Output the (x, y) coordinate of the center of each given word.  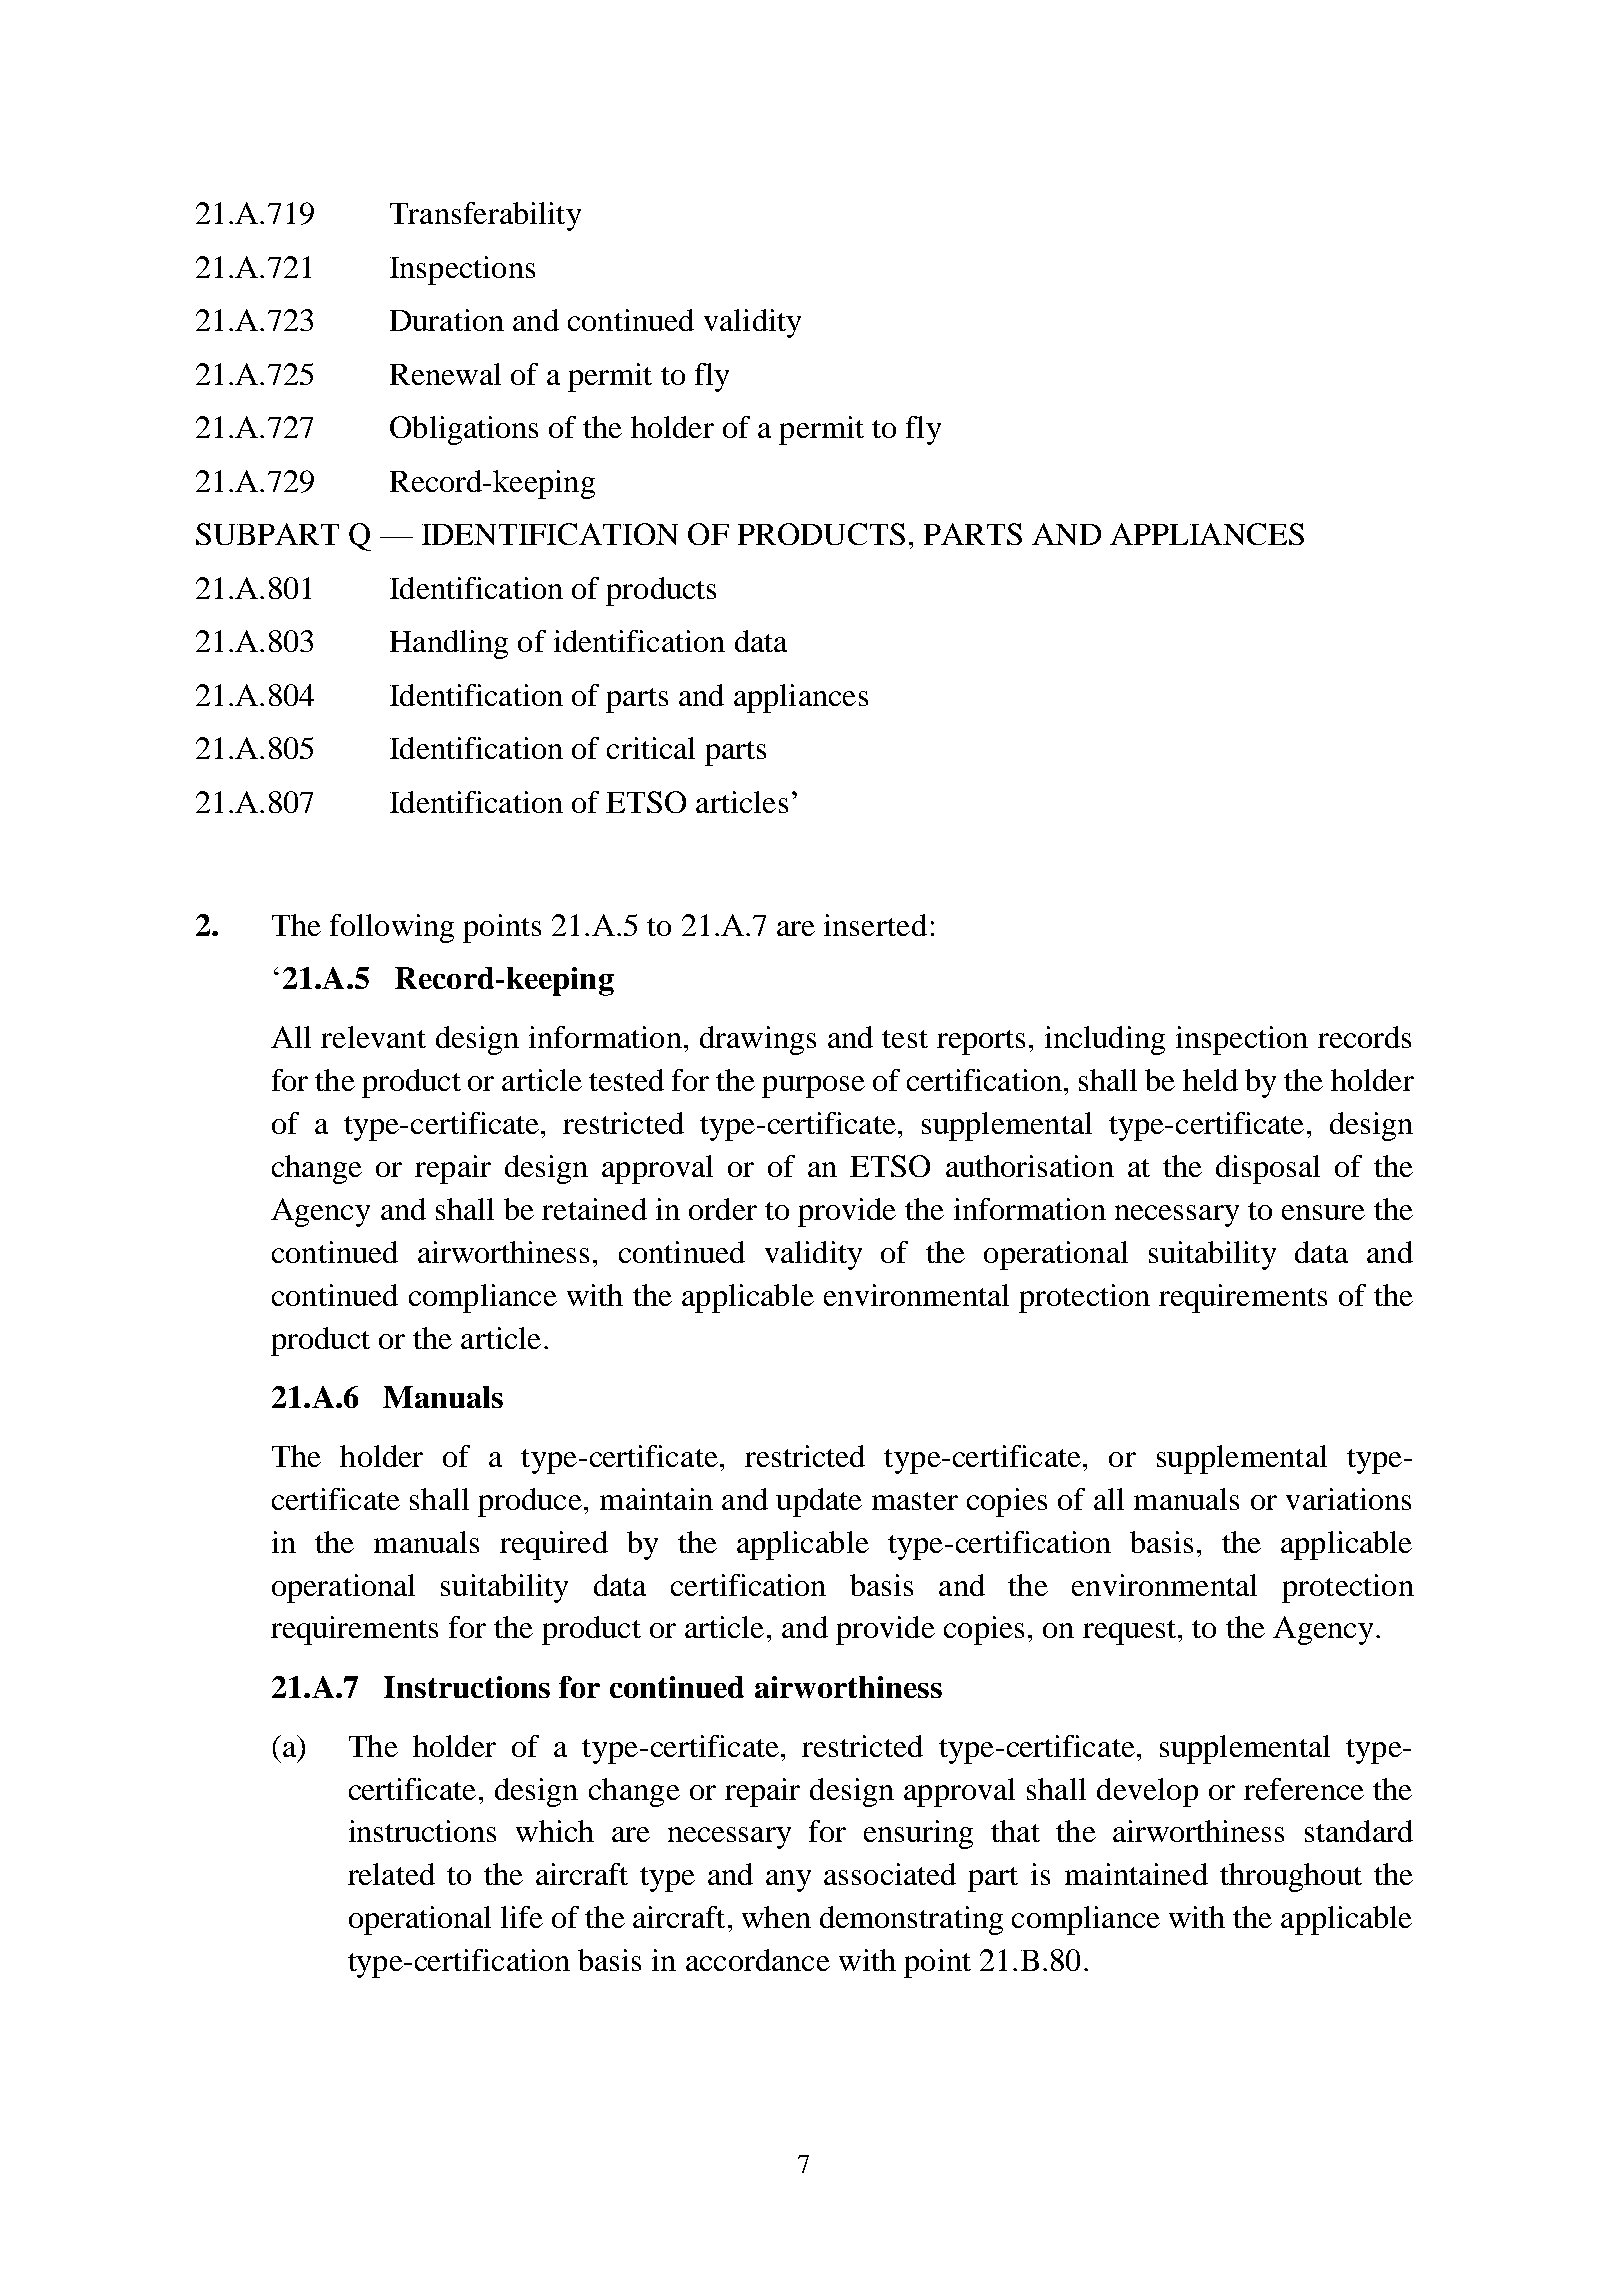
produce (531, 1502)
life (522, 1917)
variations (1348, 1499)
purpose (813, 1087)
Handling (449, 644)
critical (651, 748)
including (1105, 1040)
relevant (373, 1037)
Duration (447, 320)
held (1210, 1080)
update (819, 1502)
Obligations (464, 430)
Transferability (485, 216)
